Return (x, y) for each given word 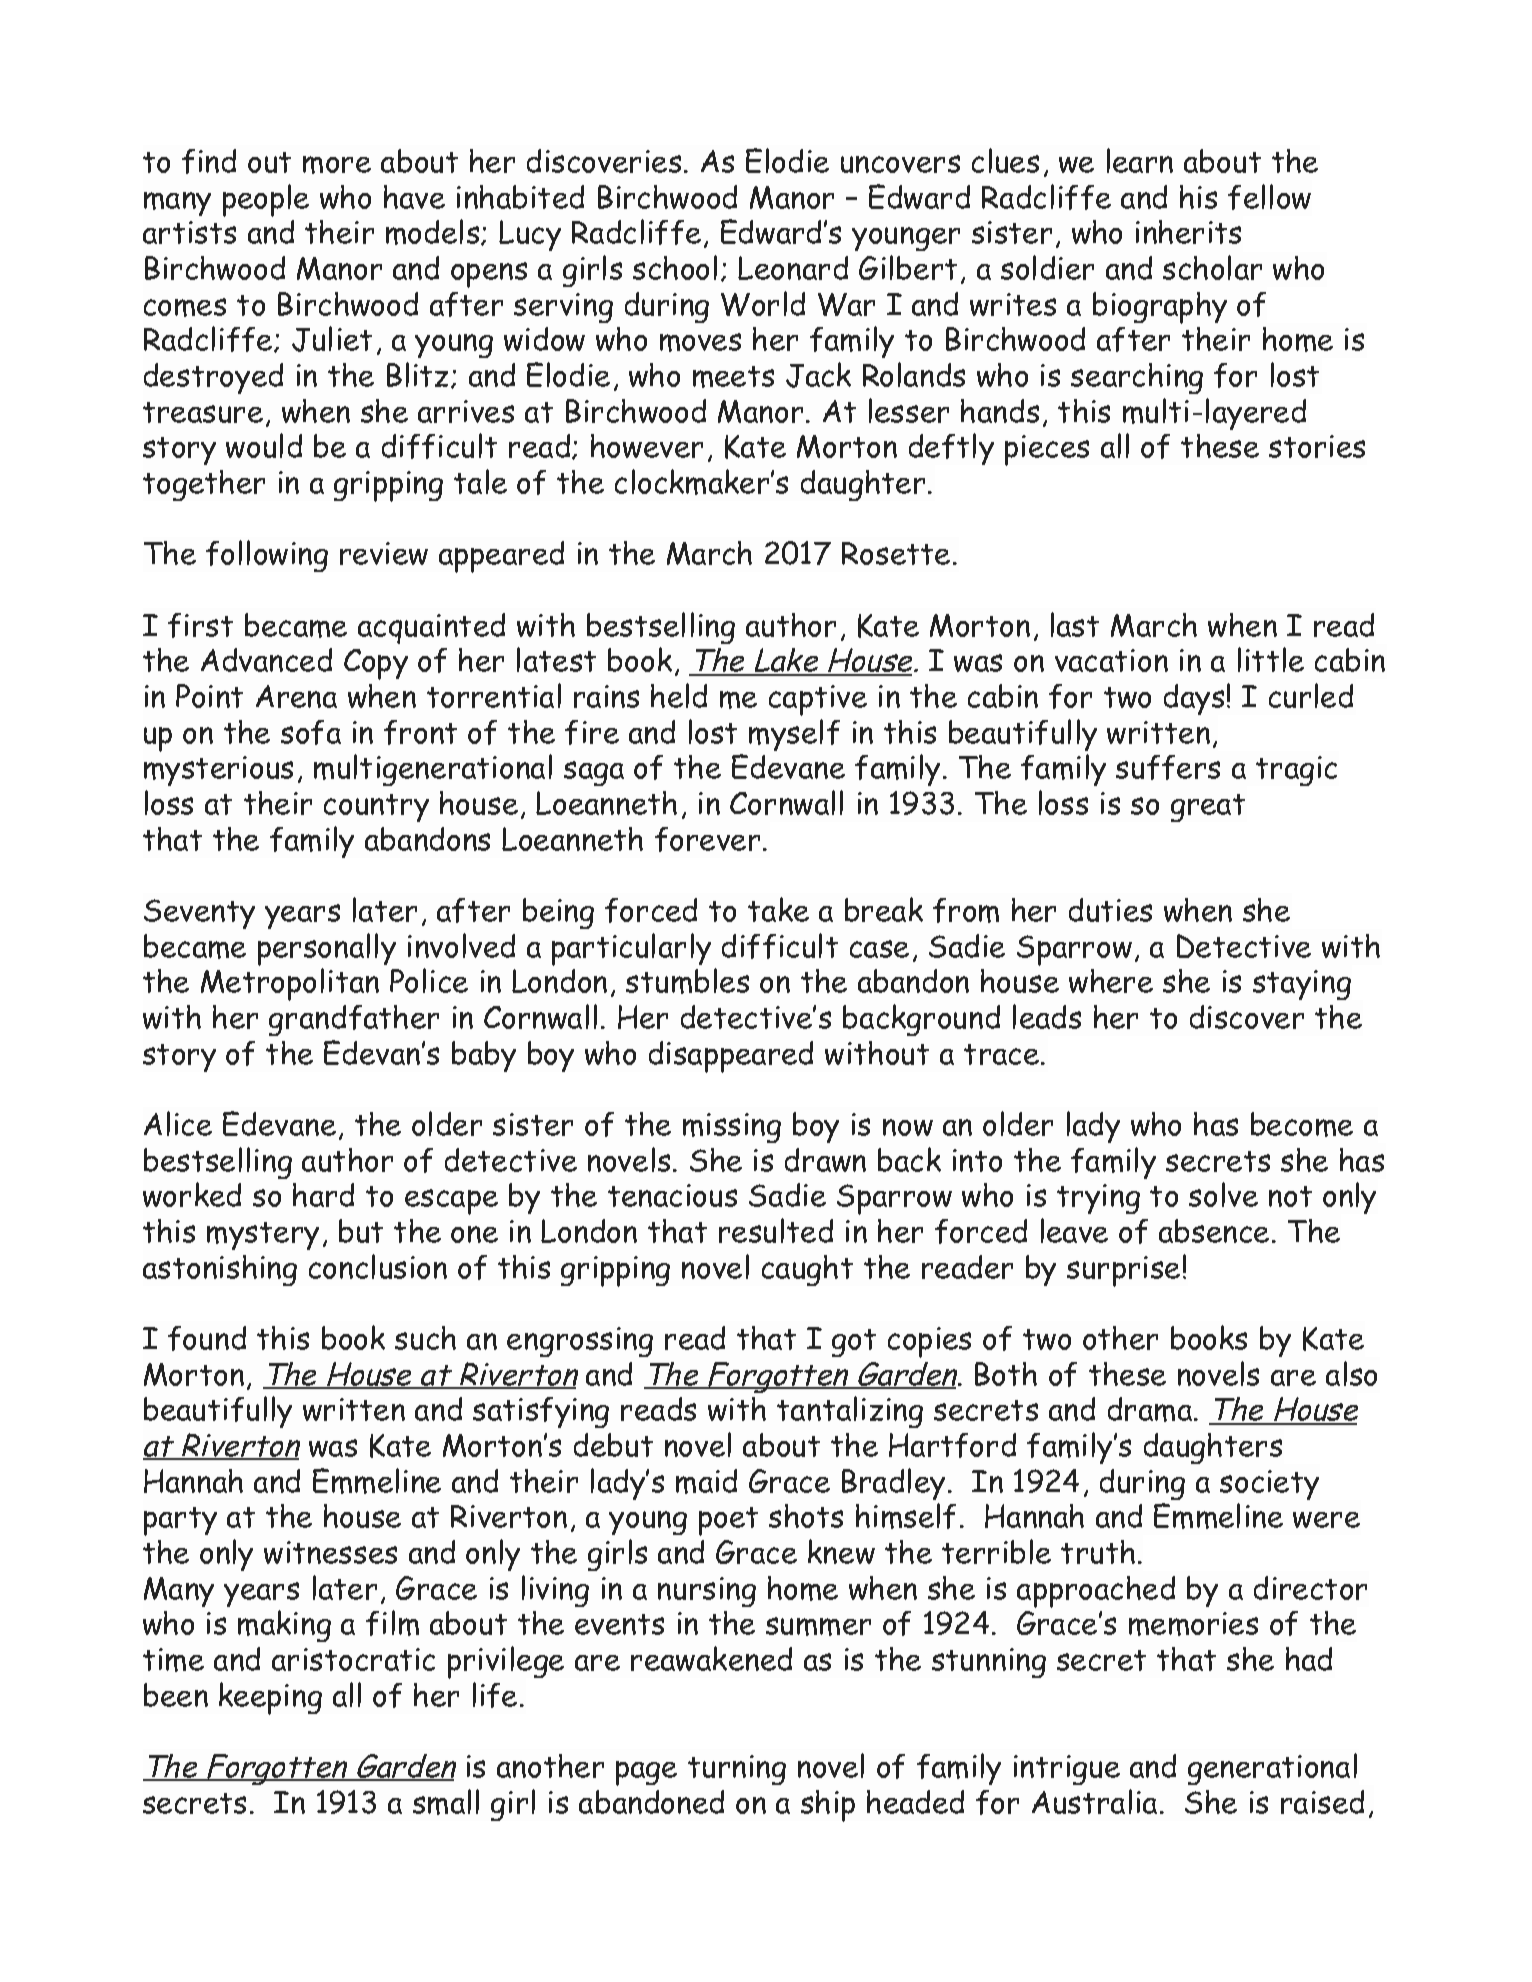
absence (1214, 1231)
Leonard (793, 268)
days (1194, 699)
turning (737, 1770)
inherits (1188, 232)
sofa (311, 732)
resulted (776, 1230)
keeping (270, 1698)
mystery (263, 1236)
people (266, 200)
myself (794, 735)
